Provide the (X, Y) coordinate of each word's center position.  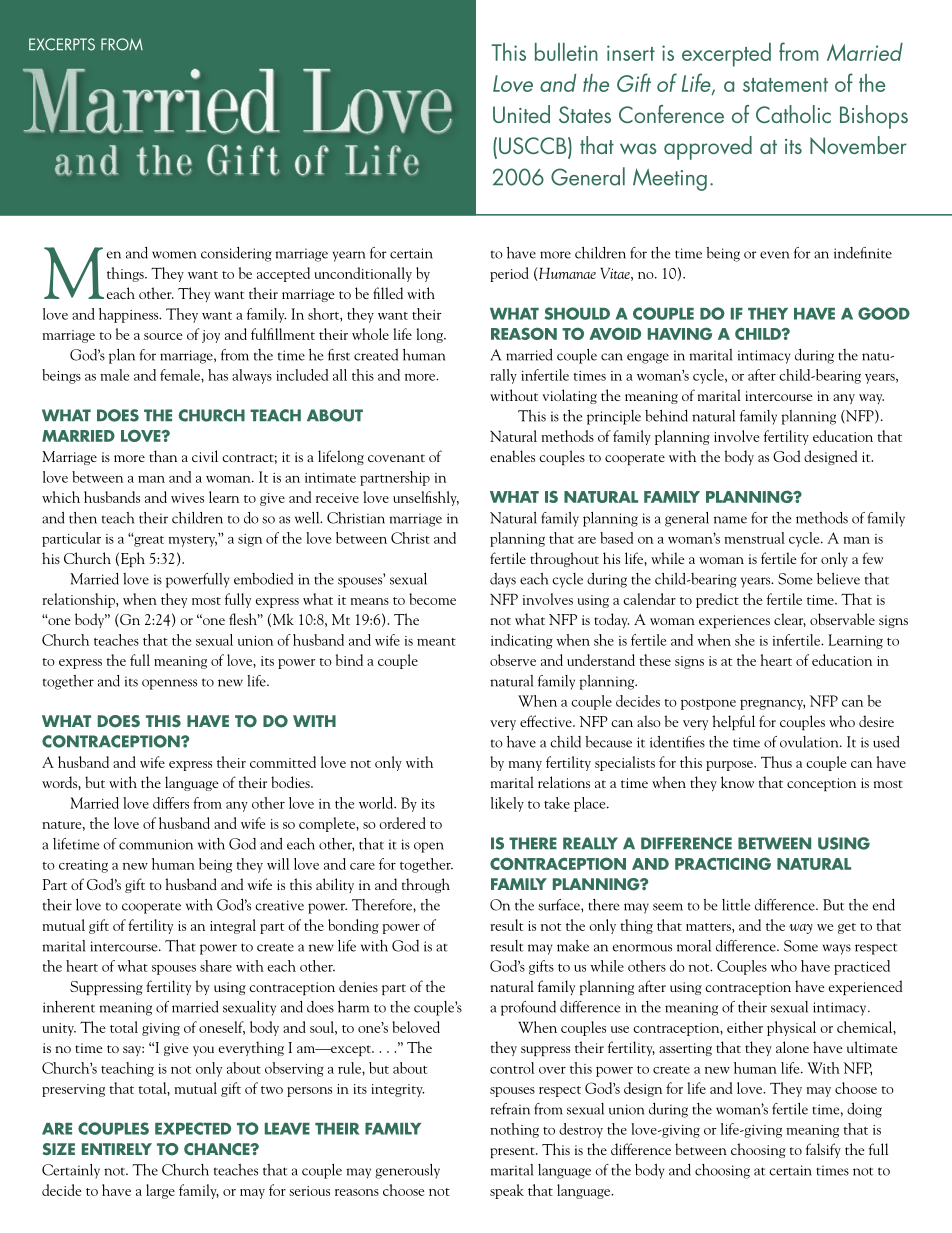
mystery (192, 541)
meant (436, 642)
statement (785, 85)
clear (790, 620)
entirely (117, 1149)
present (513, 1152)
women (174, 255)
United (521, 114)
